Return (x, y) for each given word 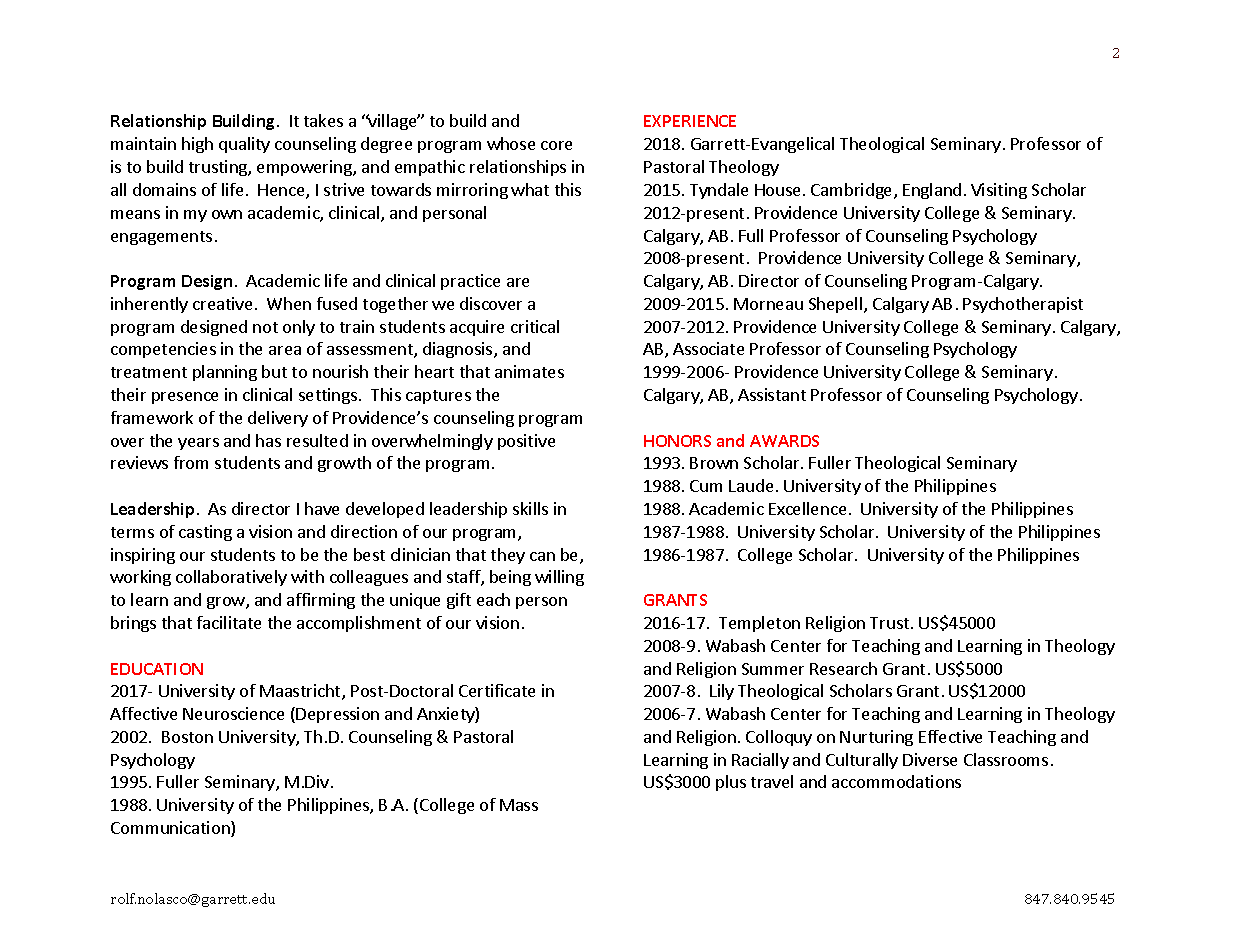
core (556, 145)
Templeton (759, 624)
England (932, 191)
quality (244, 145)
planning (225, 373)
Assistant (772, 394)
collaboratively (231, 578)
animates (529, 371)
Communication (171, 829)
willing (559, 578)
